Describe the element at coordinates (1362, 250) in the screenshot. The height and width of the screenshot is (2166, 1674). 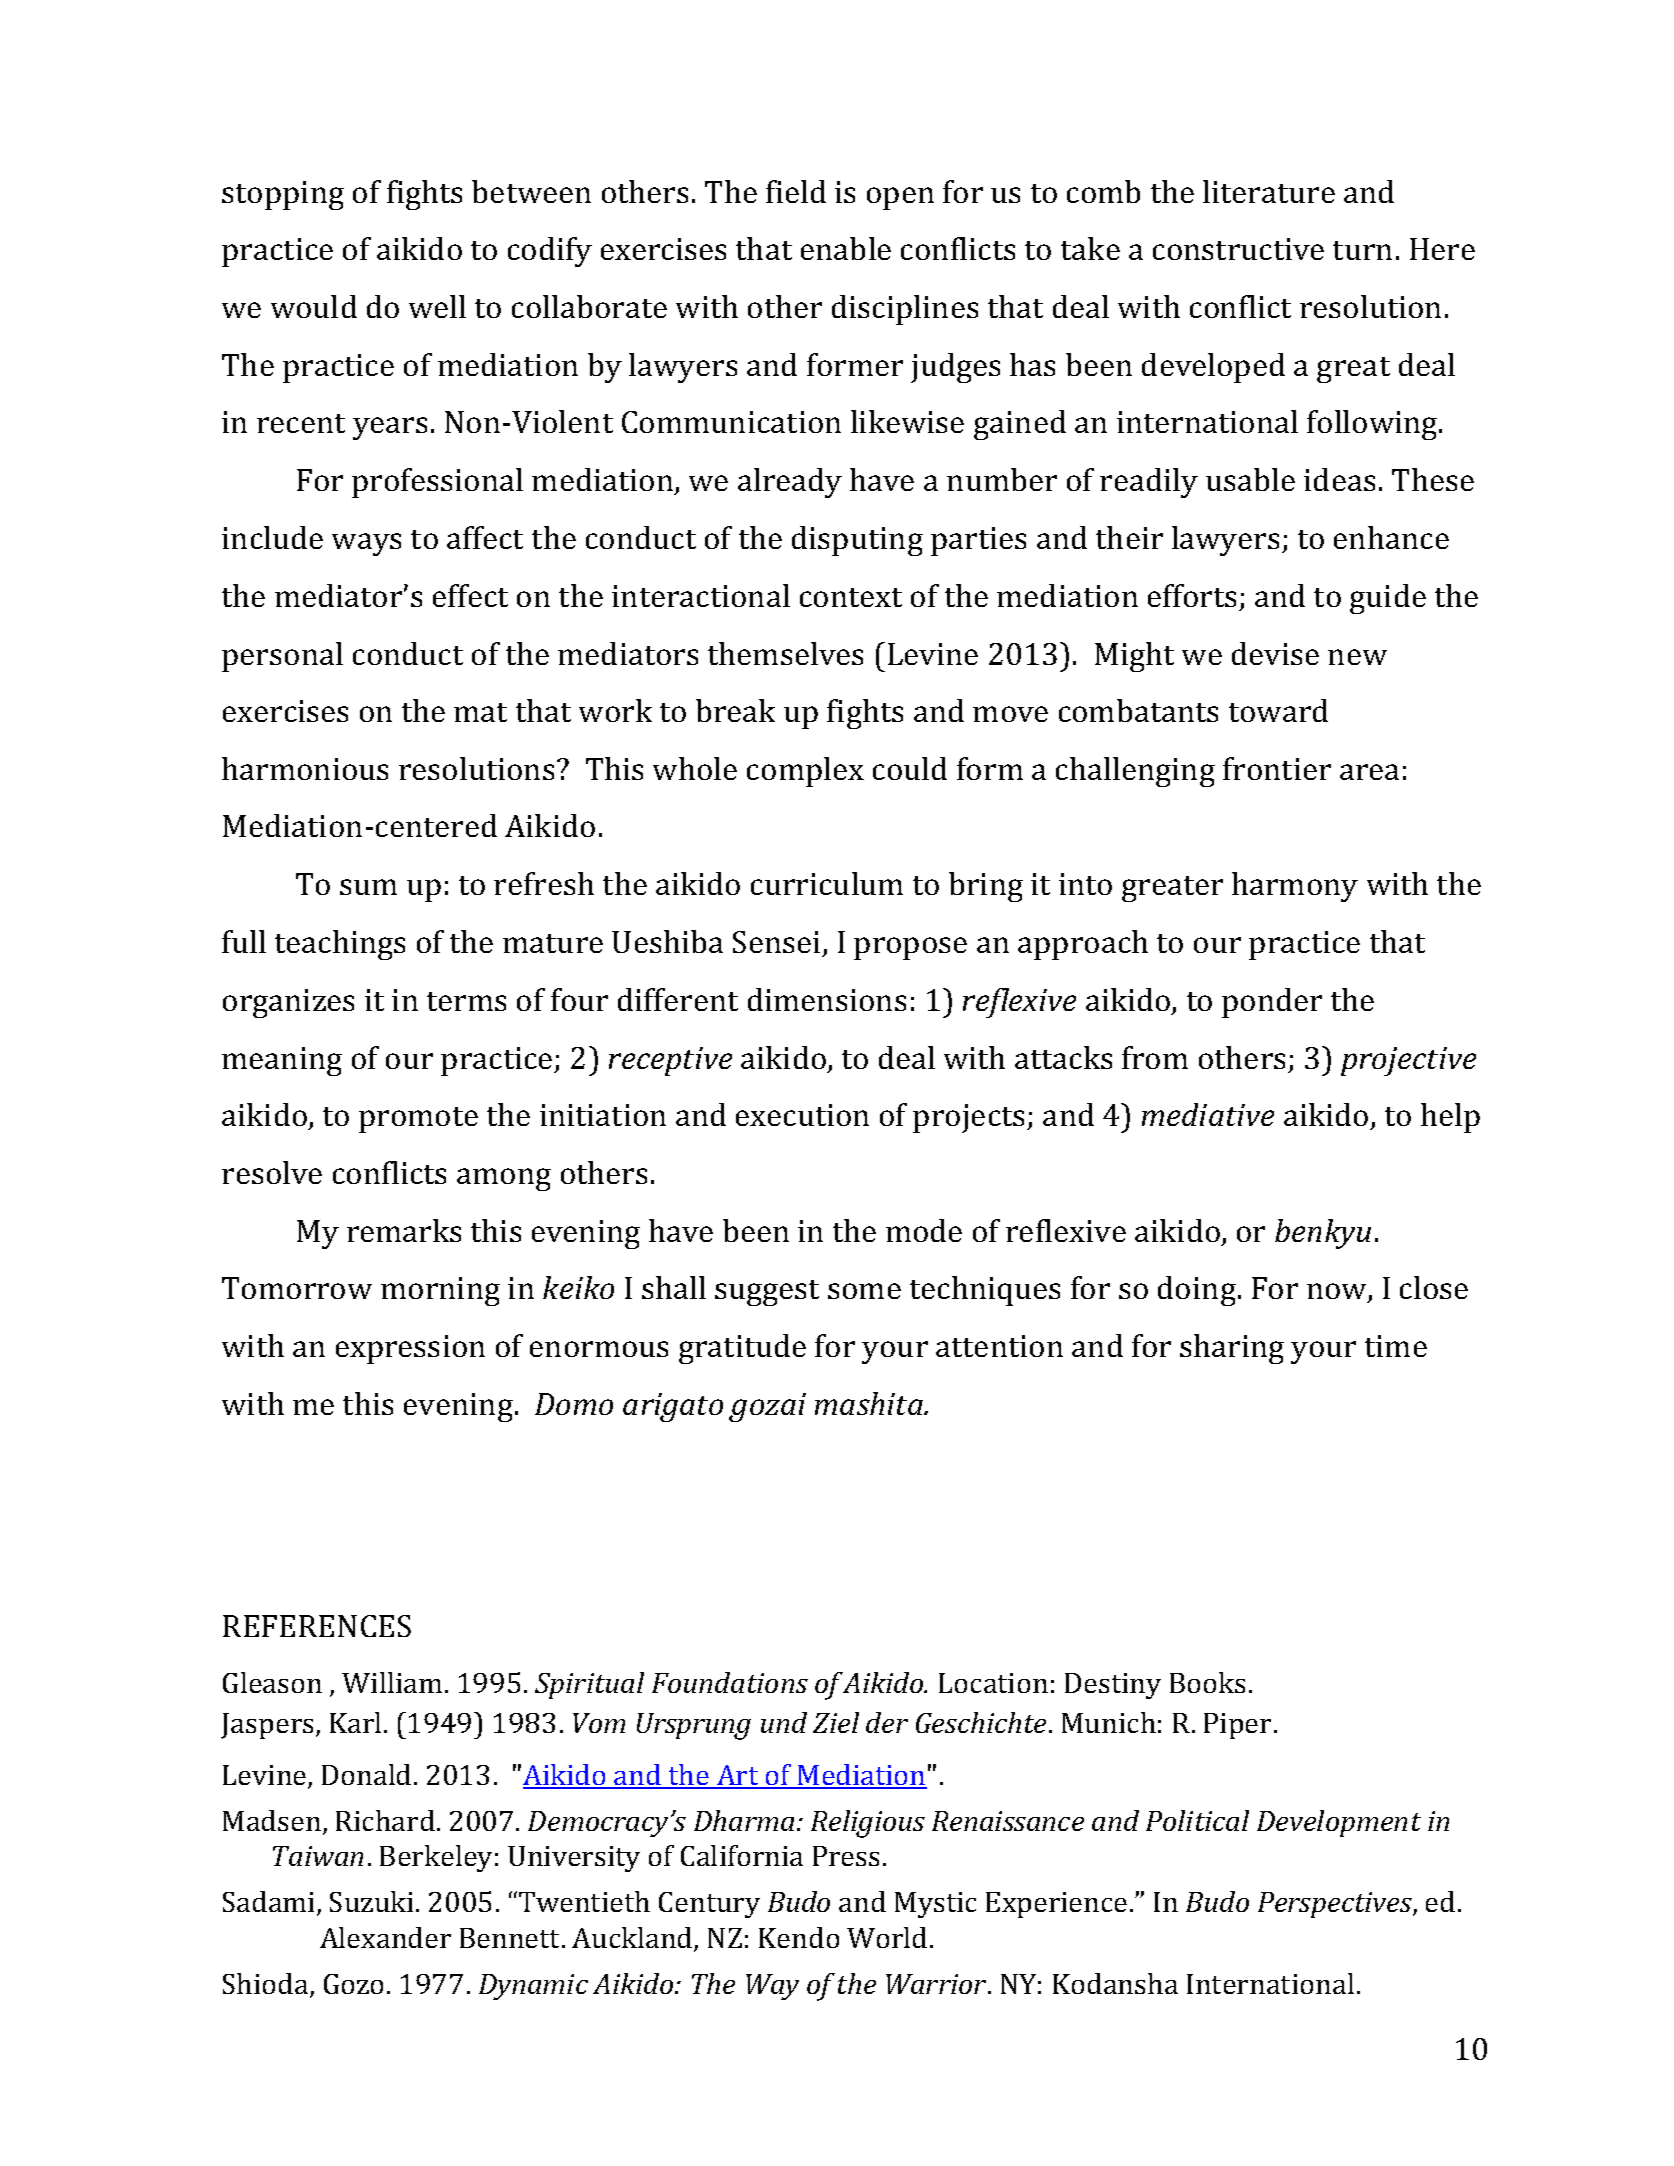
I see `turn` at that location.
